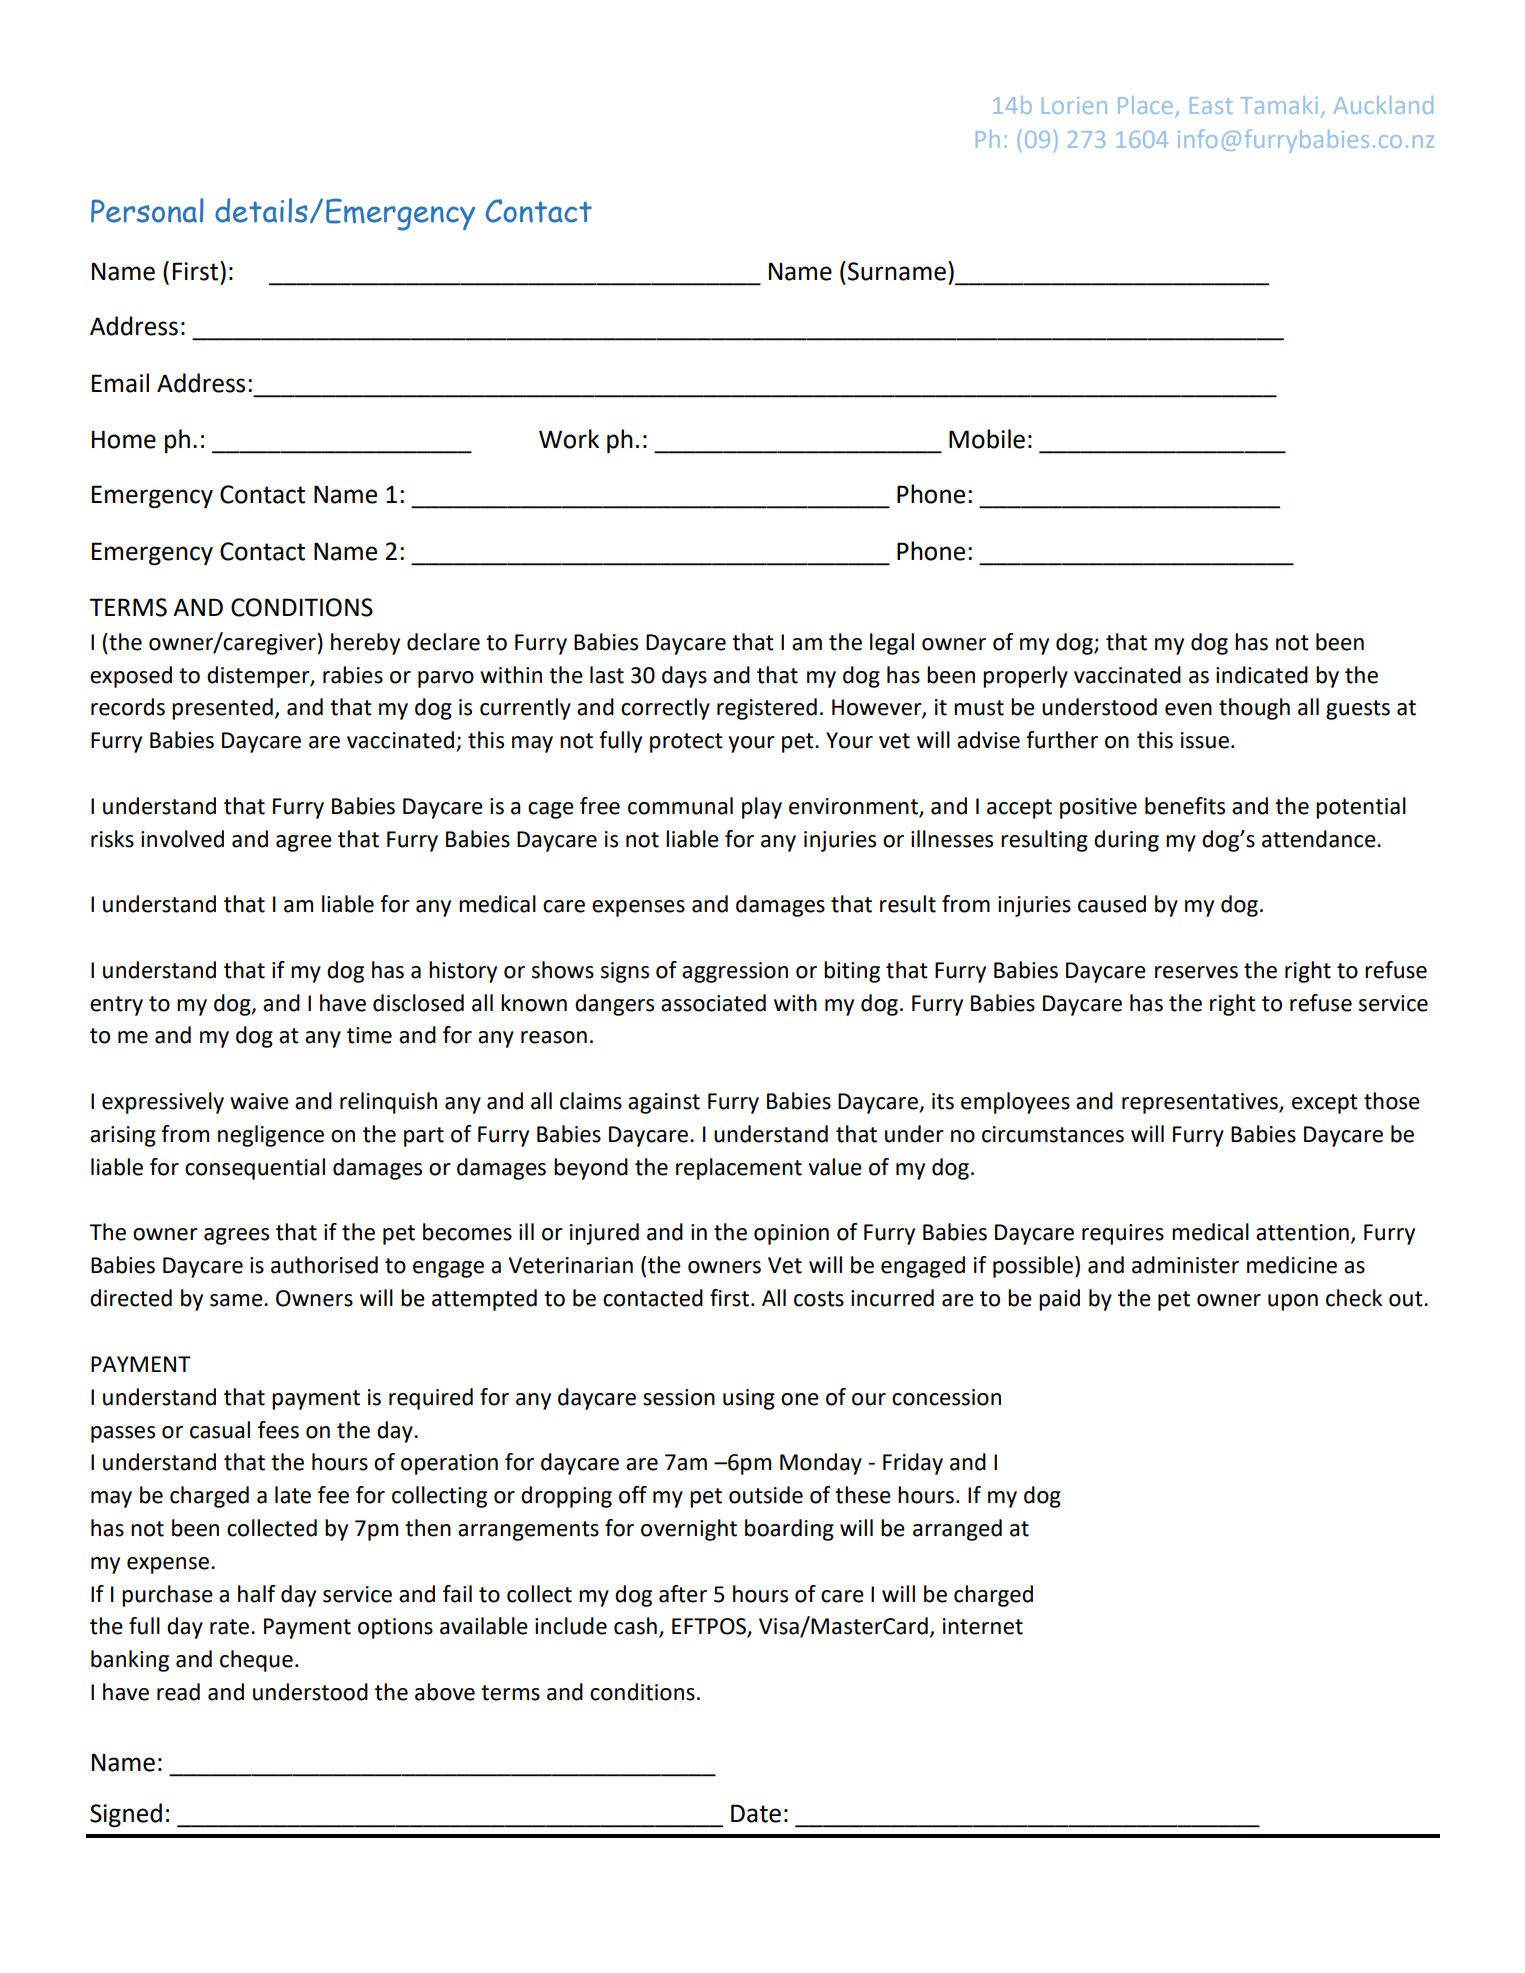 Image resolution: width=1525 pixels, height=1973 pixels. I want to click on Lorien, so click(1074, 105).
